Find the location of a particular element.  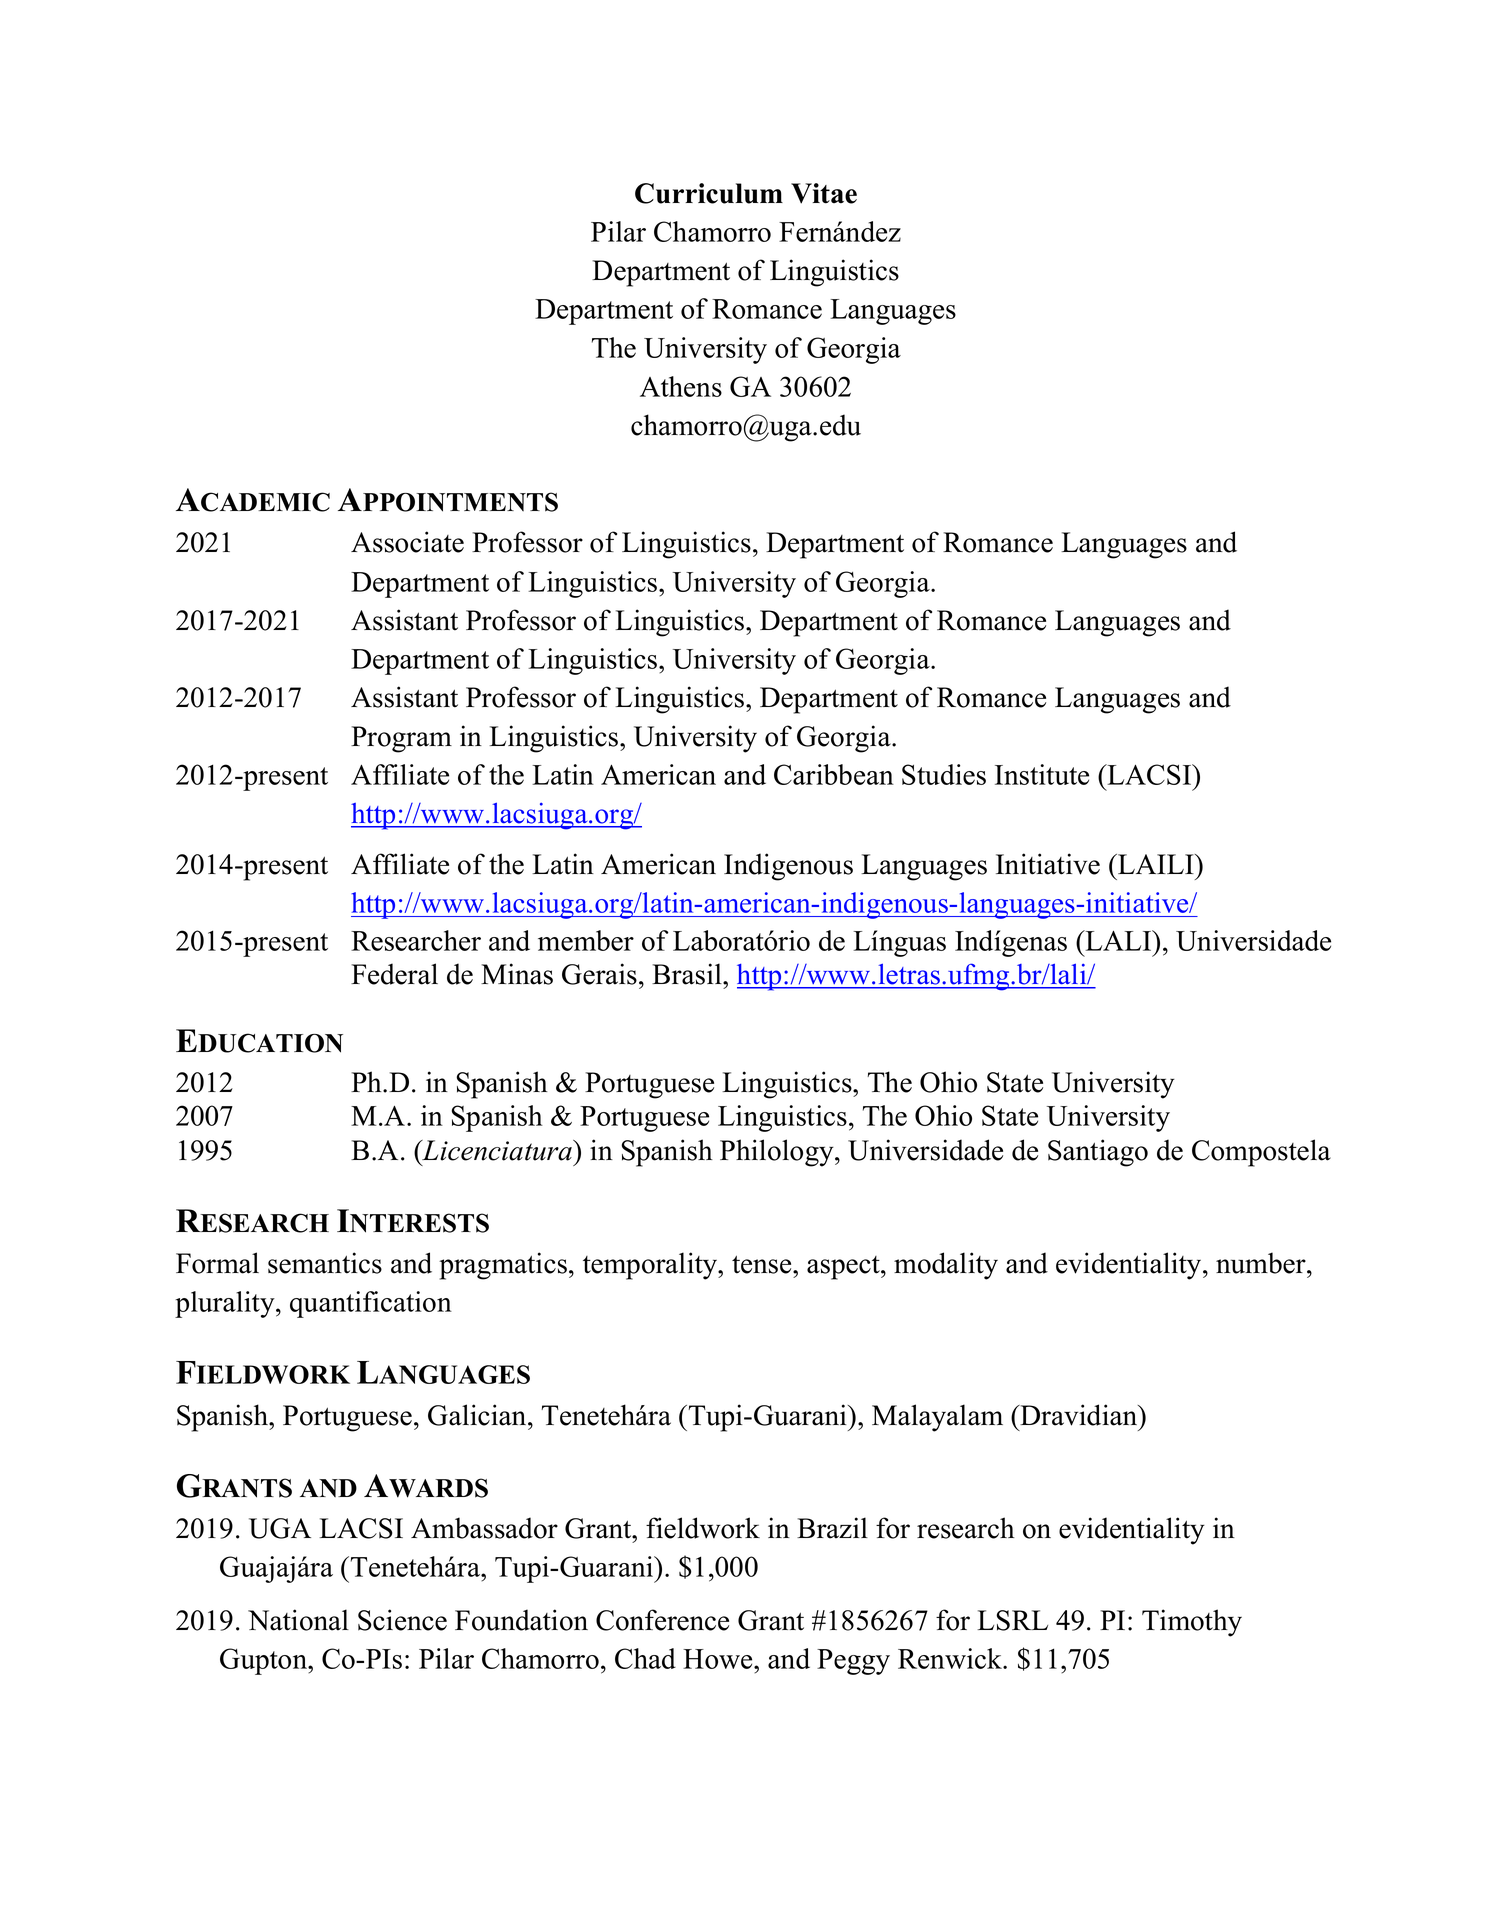

Curriculum is located at coordinates (709, 193).
